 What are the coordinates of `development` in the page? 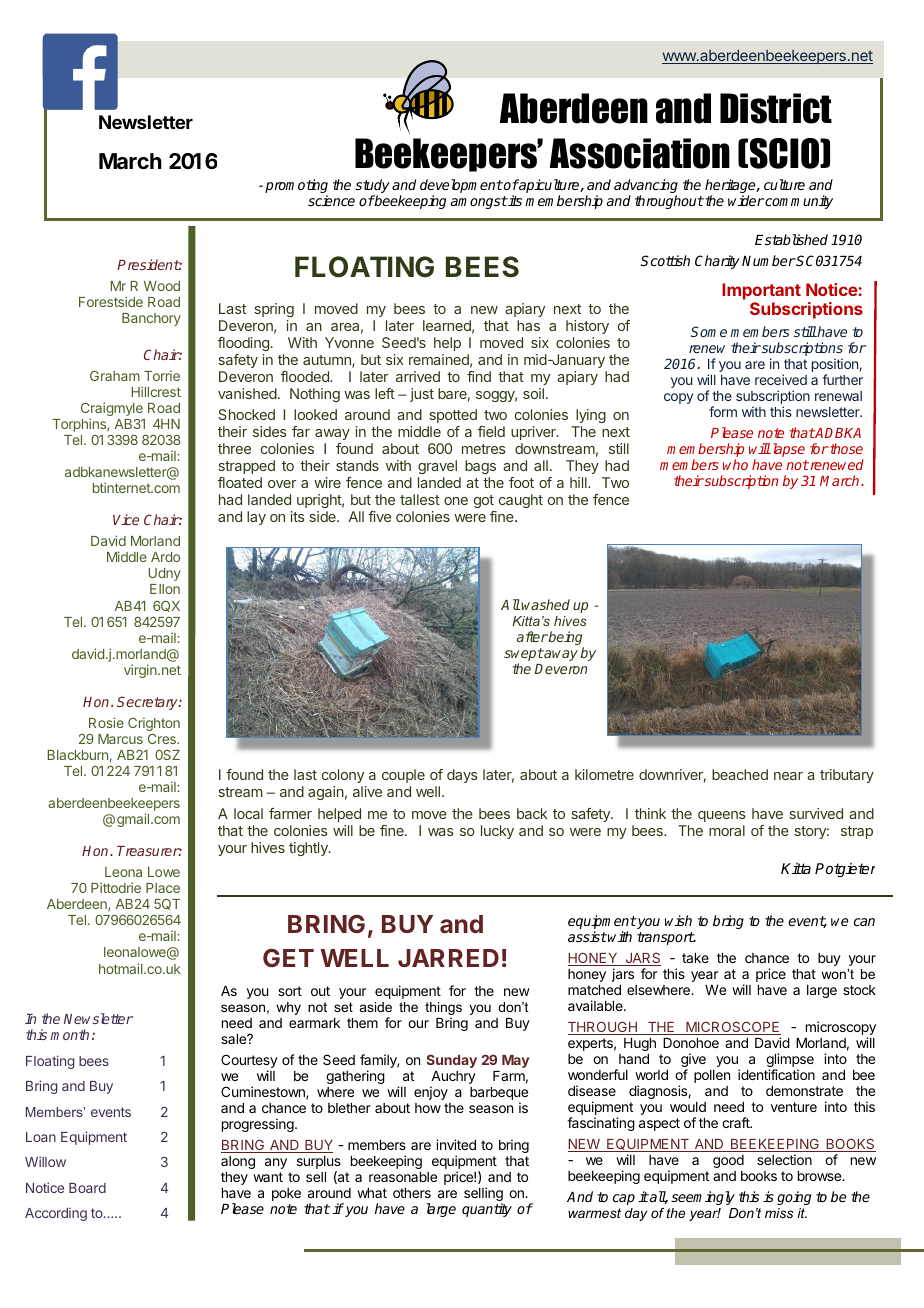 It's located at (461, 187).
